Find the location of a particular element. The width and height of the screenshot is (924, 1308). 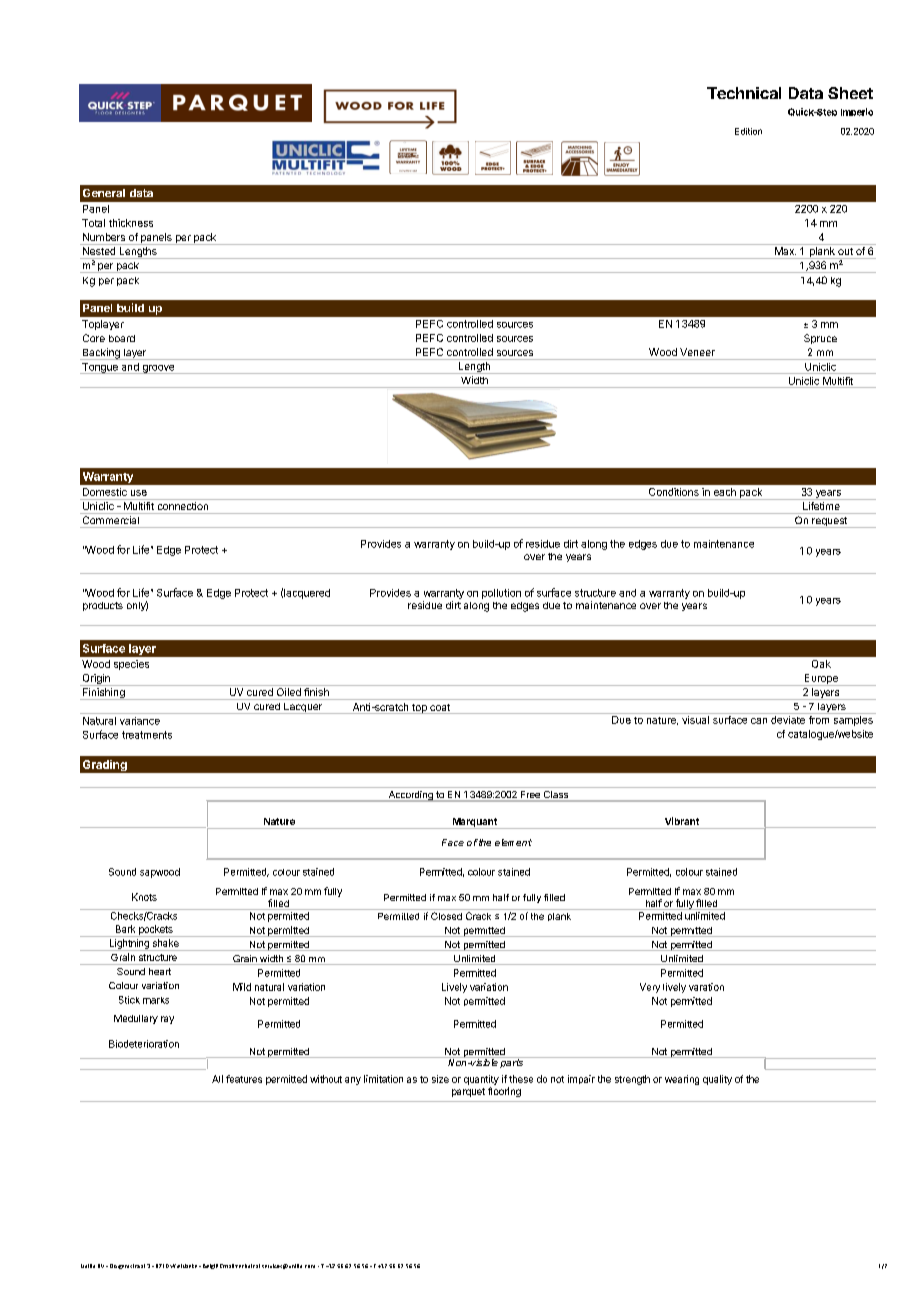

coat is located at coordinates (440, 709).
